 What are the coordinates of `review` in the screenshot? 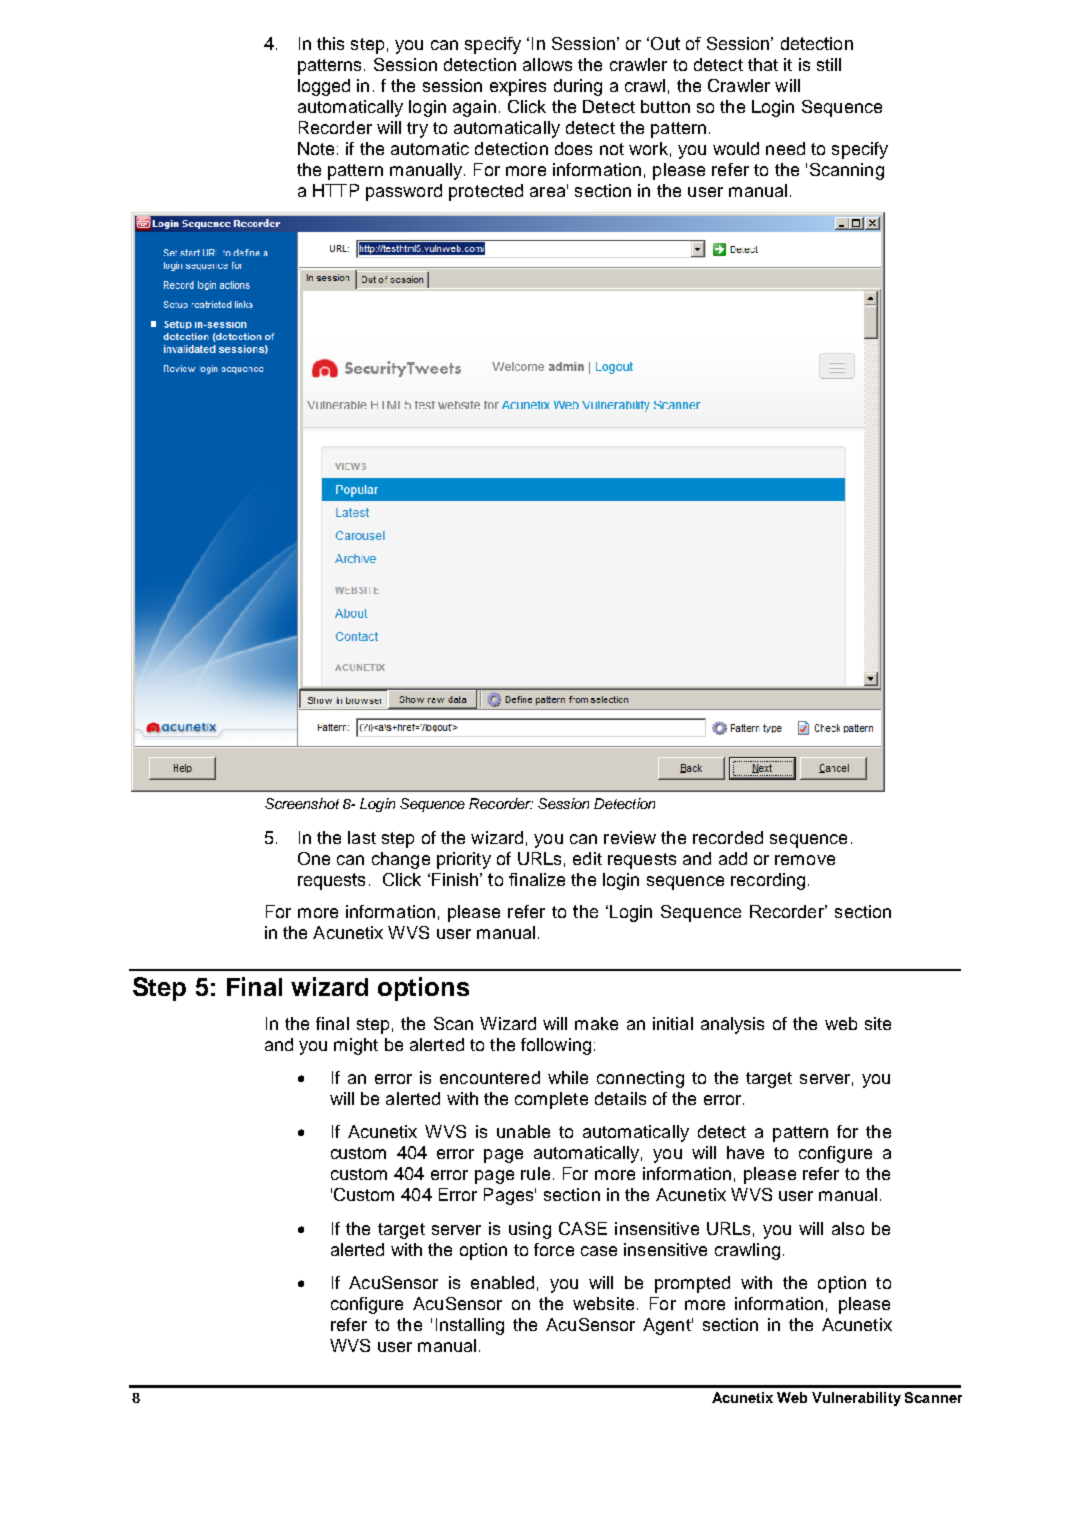 It's located at (630, 837).
